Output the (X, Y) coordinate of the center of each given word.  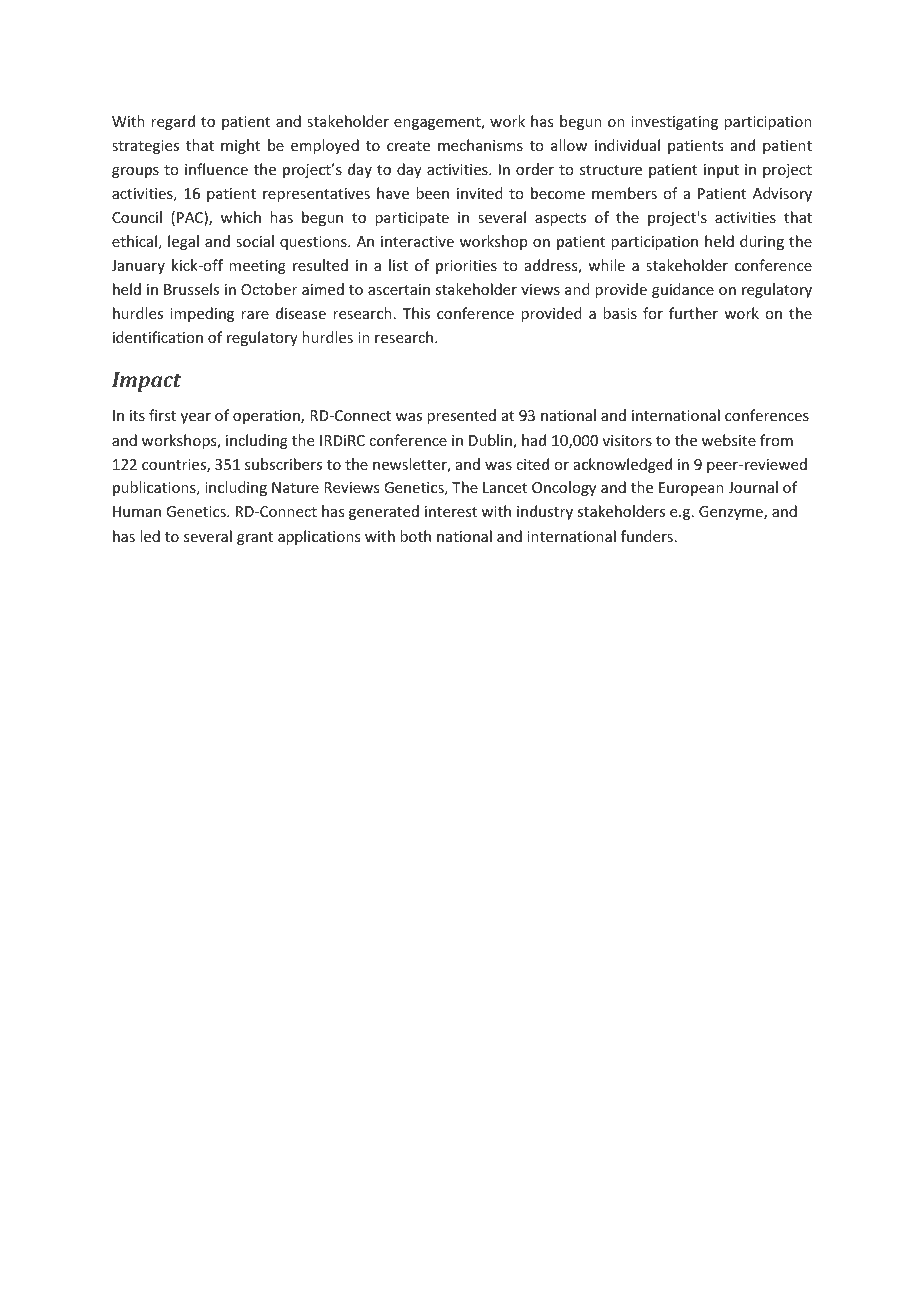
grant (255, 538)
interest (451, 511)
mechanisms (480, 145)
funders (647, 536)
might (240, 146)
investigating (674, 123)
